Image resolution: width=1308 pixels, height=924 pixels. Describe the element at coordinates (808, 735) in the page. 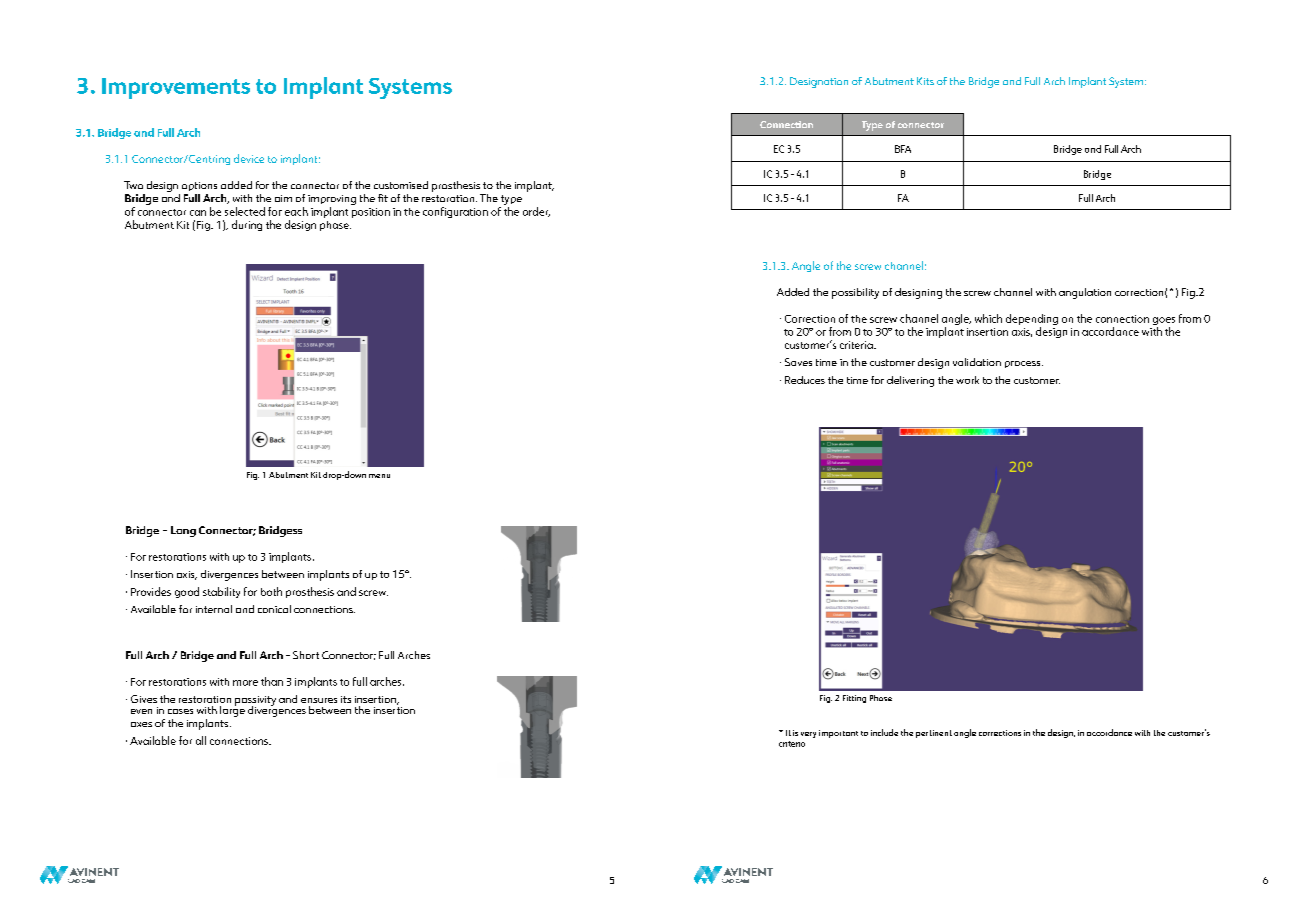

I see `very` at that location.
